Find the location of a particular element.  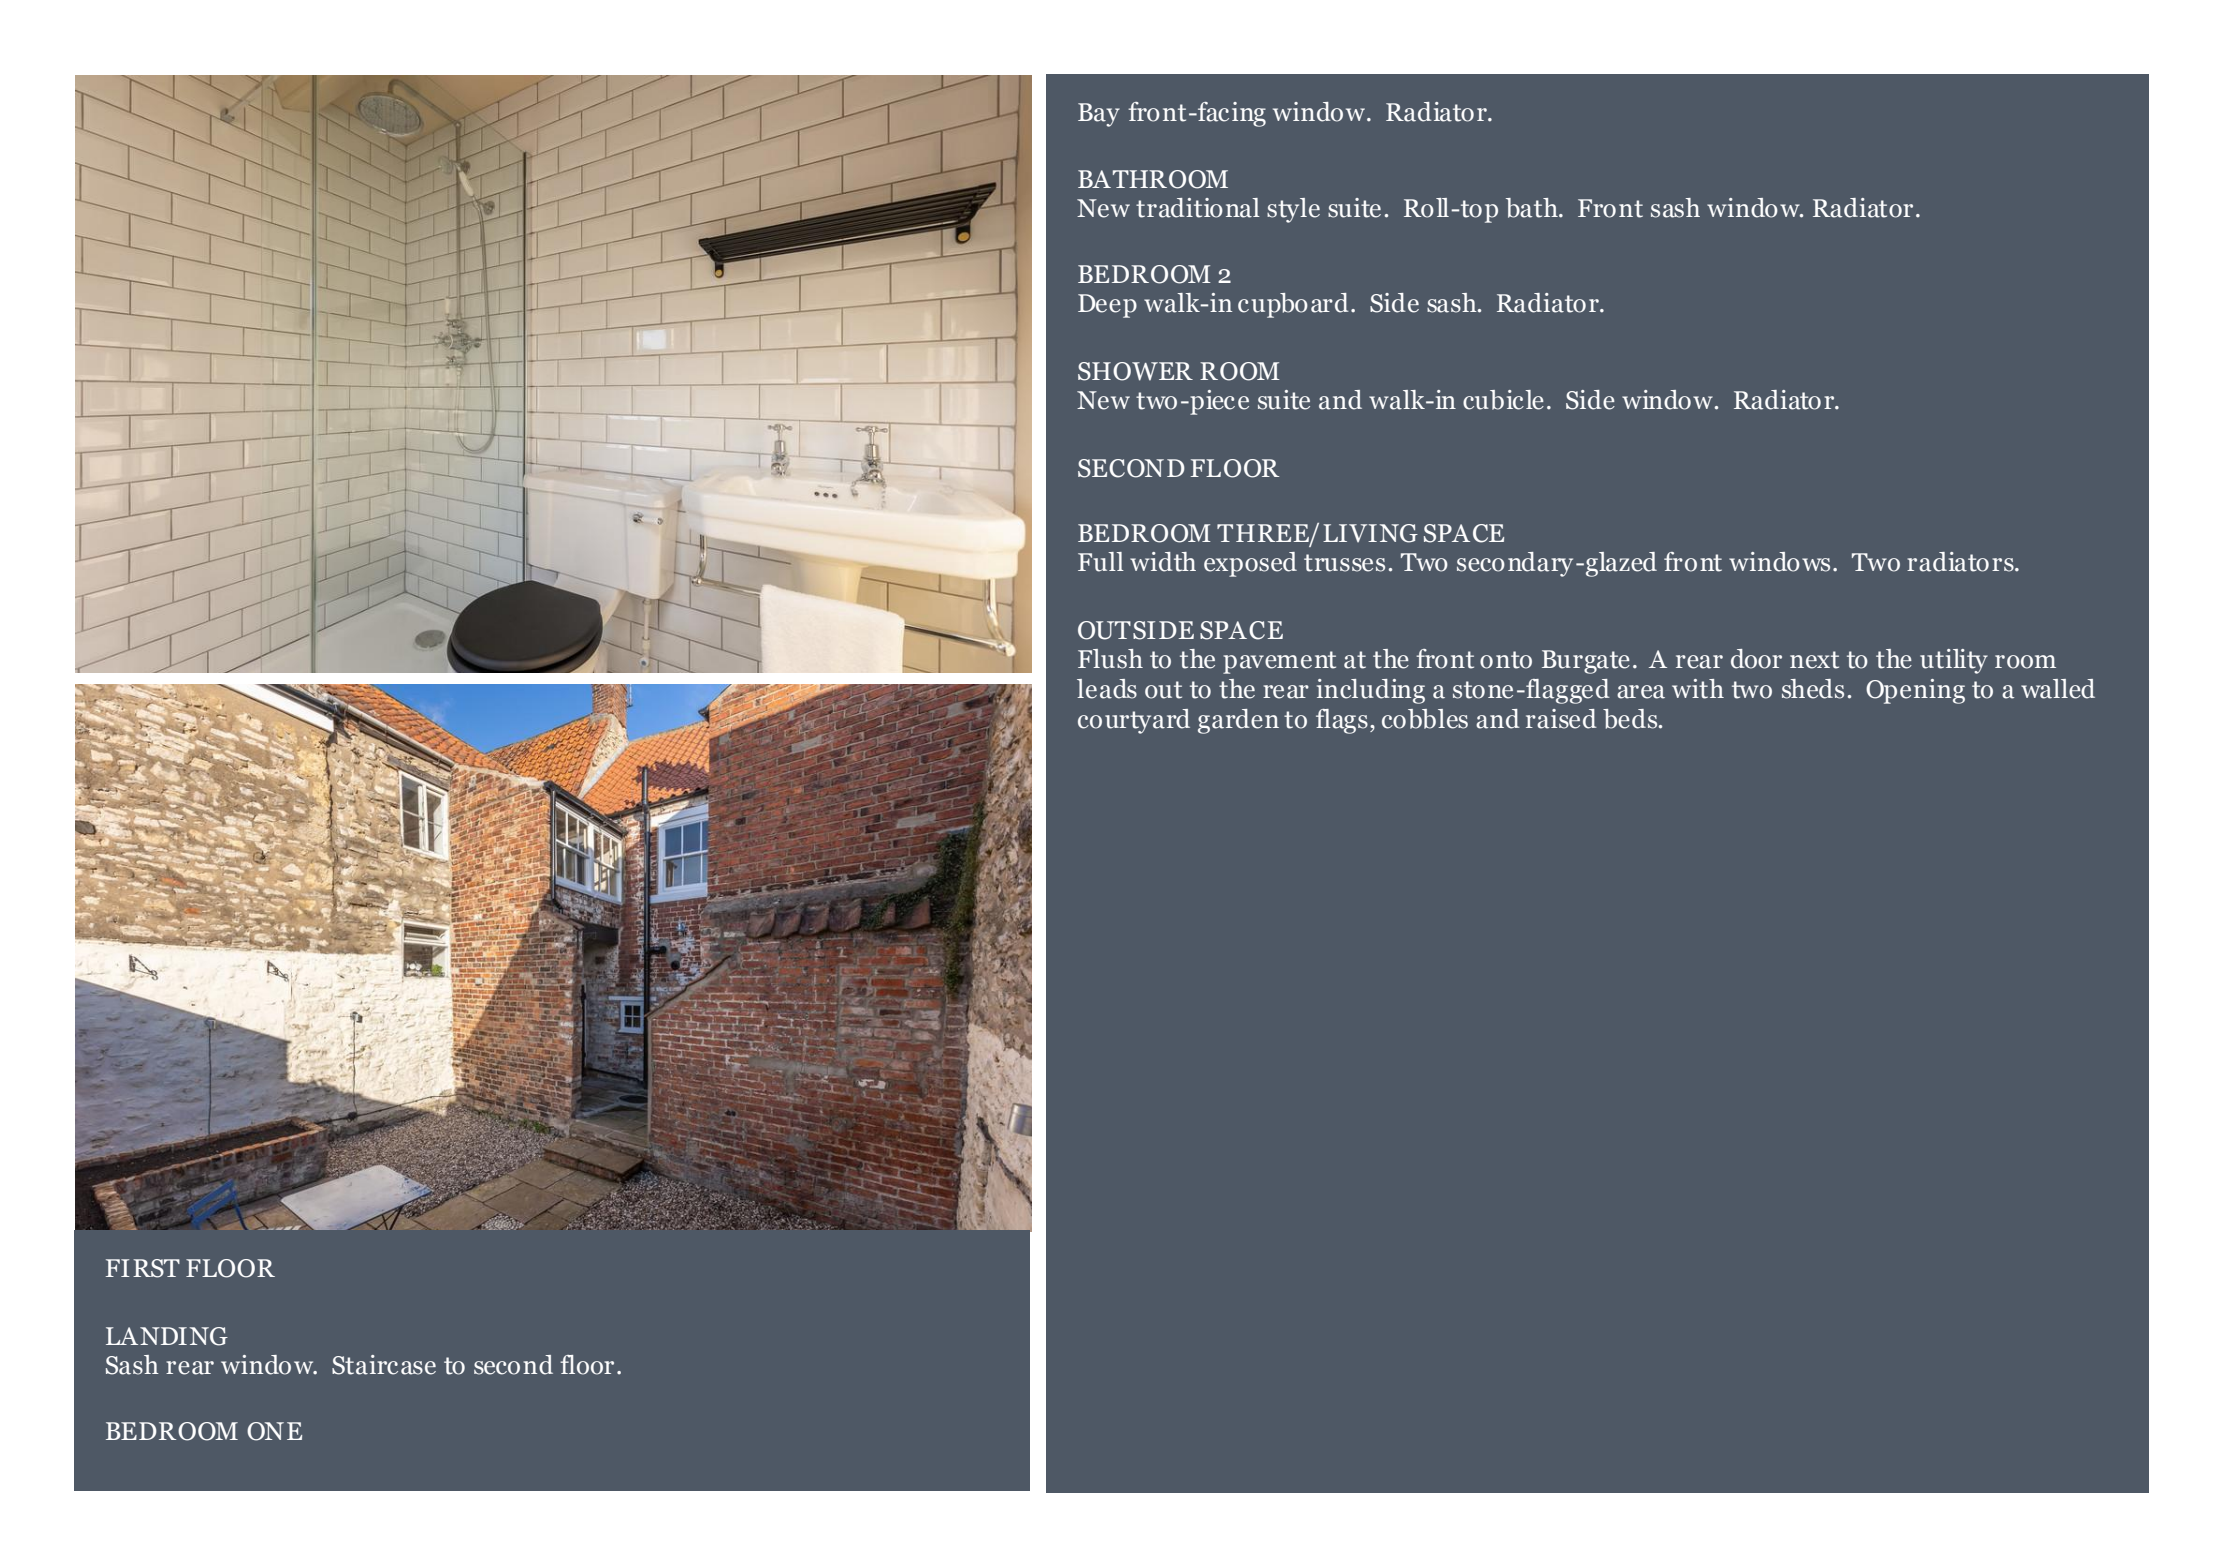

SHOWER is located at coordinates (1135, 371).
